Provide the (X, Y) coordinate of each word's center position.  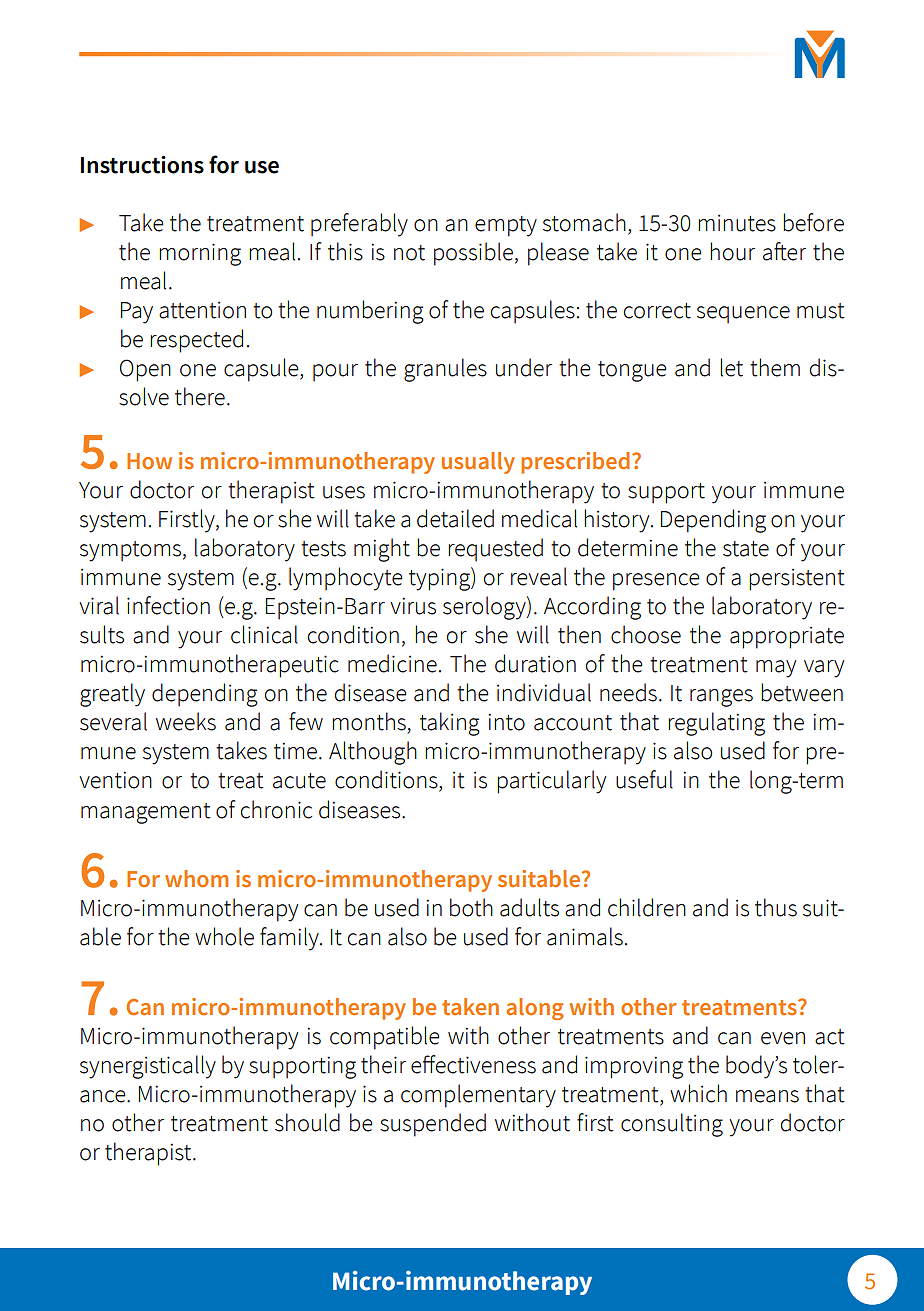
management (146, 813)
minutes (737, 223)
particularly (551, 782)
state (746, 549)
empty (506, 226)
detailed (455, 518)
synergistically (148, 1067)
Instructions (142, 165)
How (149, 461)
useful (644, 779)
